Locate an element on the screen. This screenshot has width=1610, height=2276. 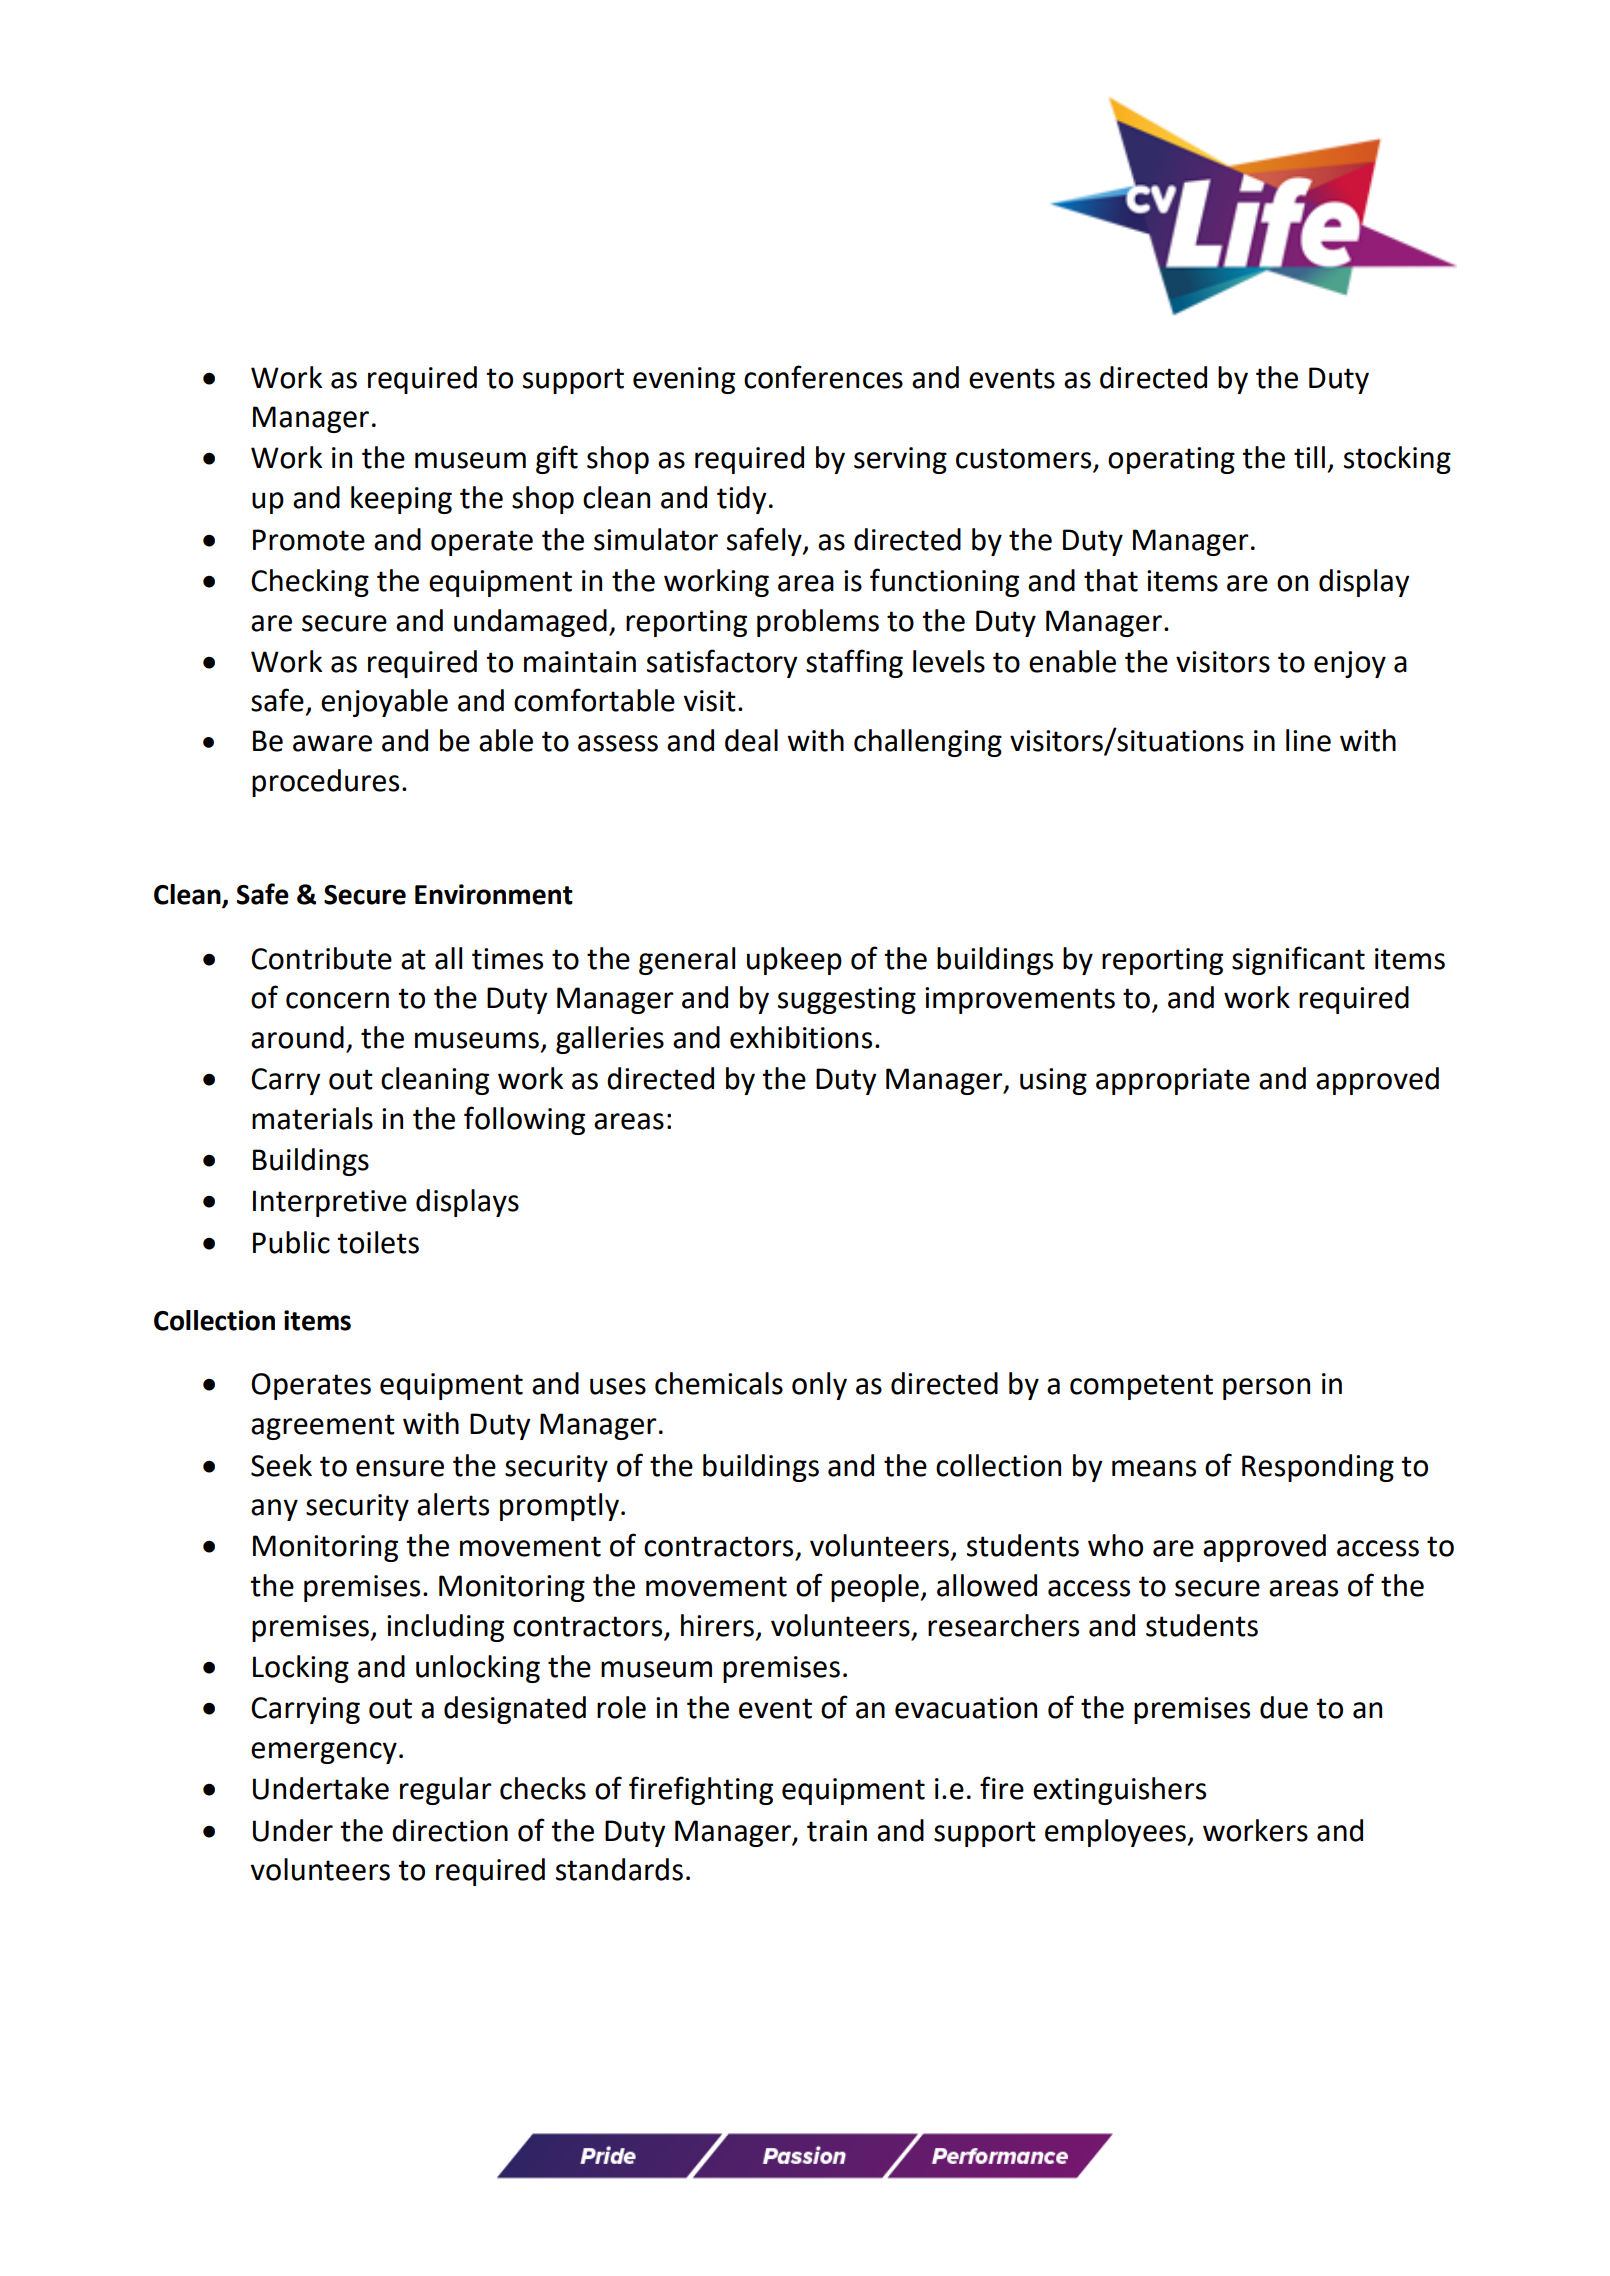
direction is located at coordinates (450, 1830).
